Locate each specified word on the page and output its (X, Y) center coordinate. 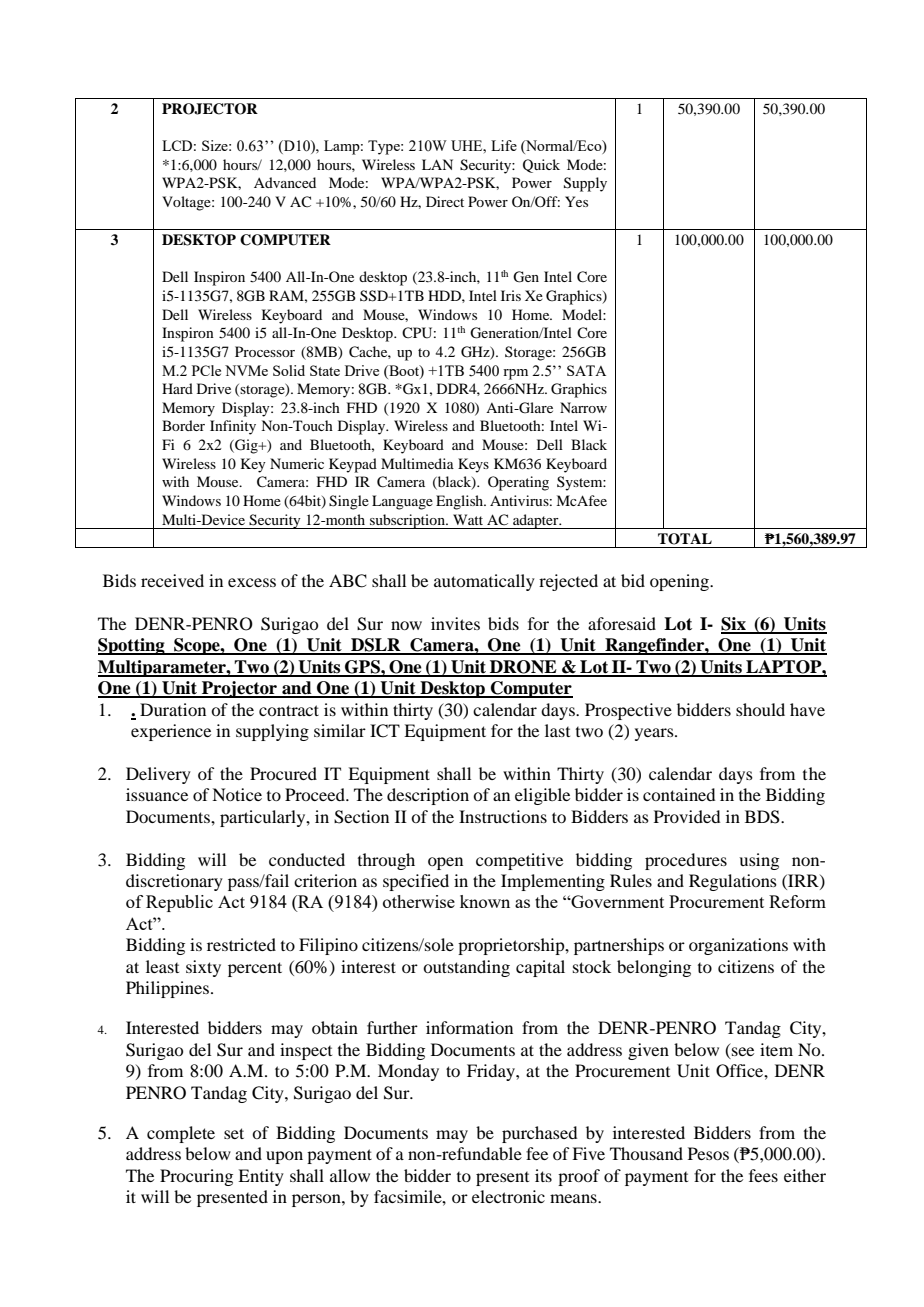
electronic (508, 1196)
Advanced (285, 182)
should (760, 709)
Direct (445, 201)
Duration (173, 709)
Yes (576, 201)
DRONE (523, 668)
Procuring (196, 1177)
